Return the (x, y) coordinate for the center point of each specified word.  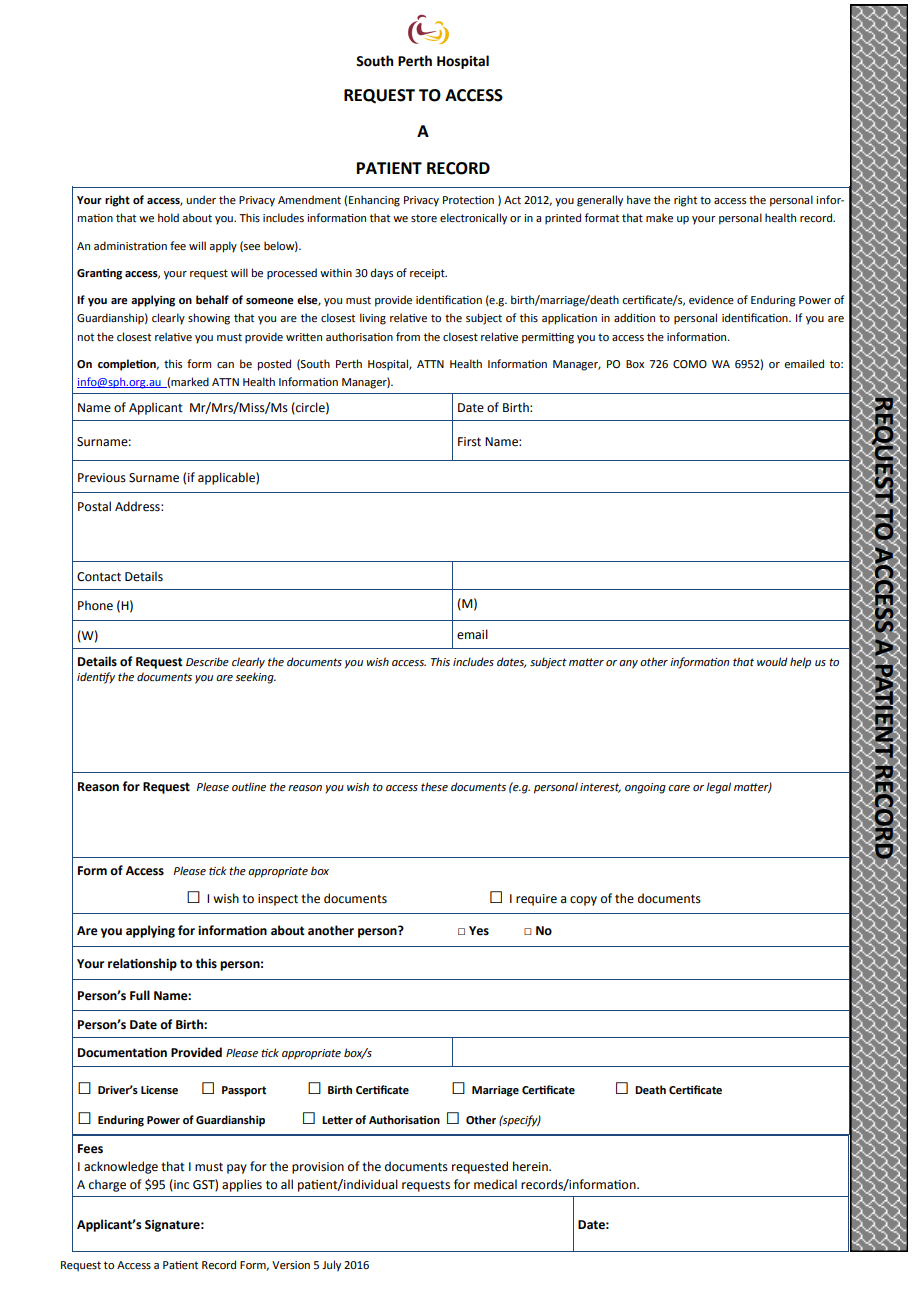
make (659, 217)
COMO (690, 364)
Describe (207, 662)
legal (718, 788)
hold (168, 217)
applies (242, 1185)
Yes (479, 931)
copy (583, 901)
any (628, 664)
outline (249, 786)
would (772, 661)
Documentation (122, 1053)
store (424, 218)
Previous (102, 478)
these (434, 786)
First (469, 442)
